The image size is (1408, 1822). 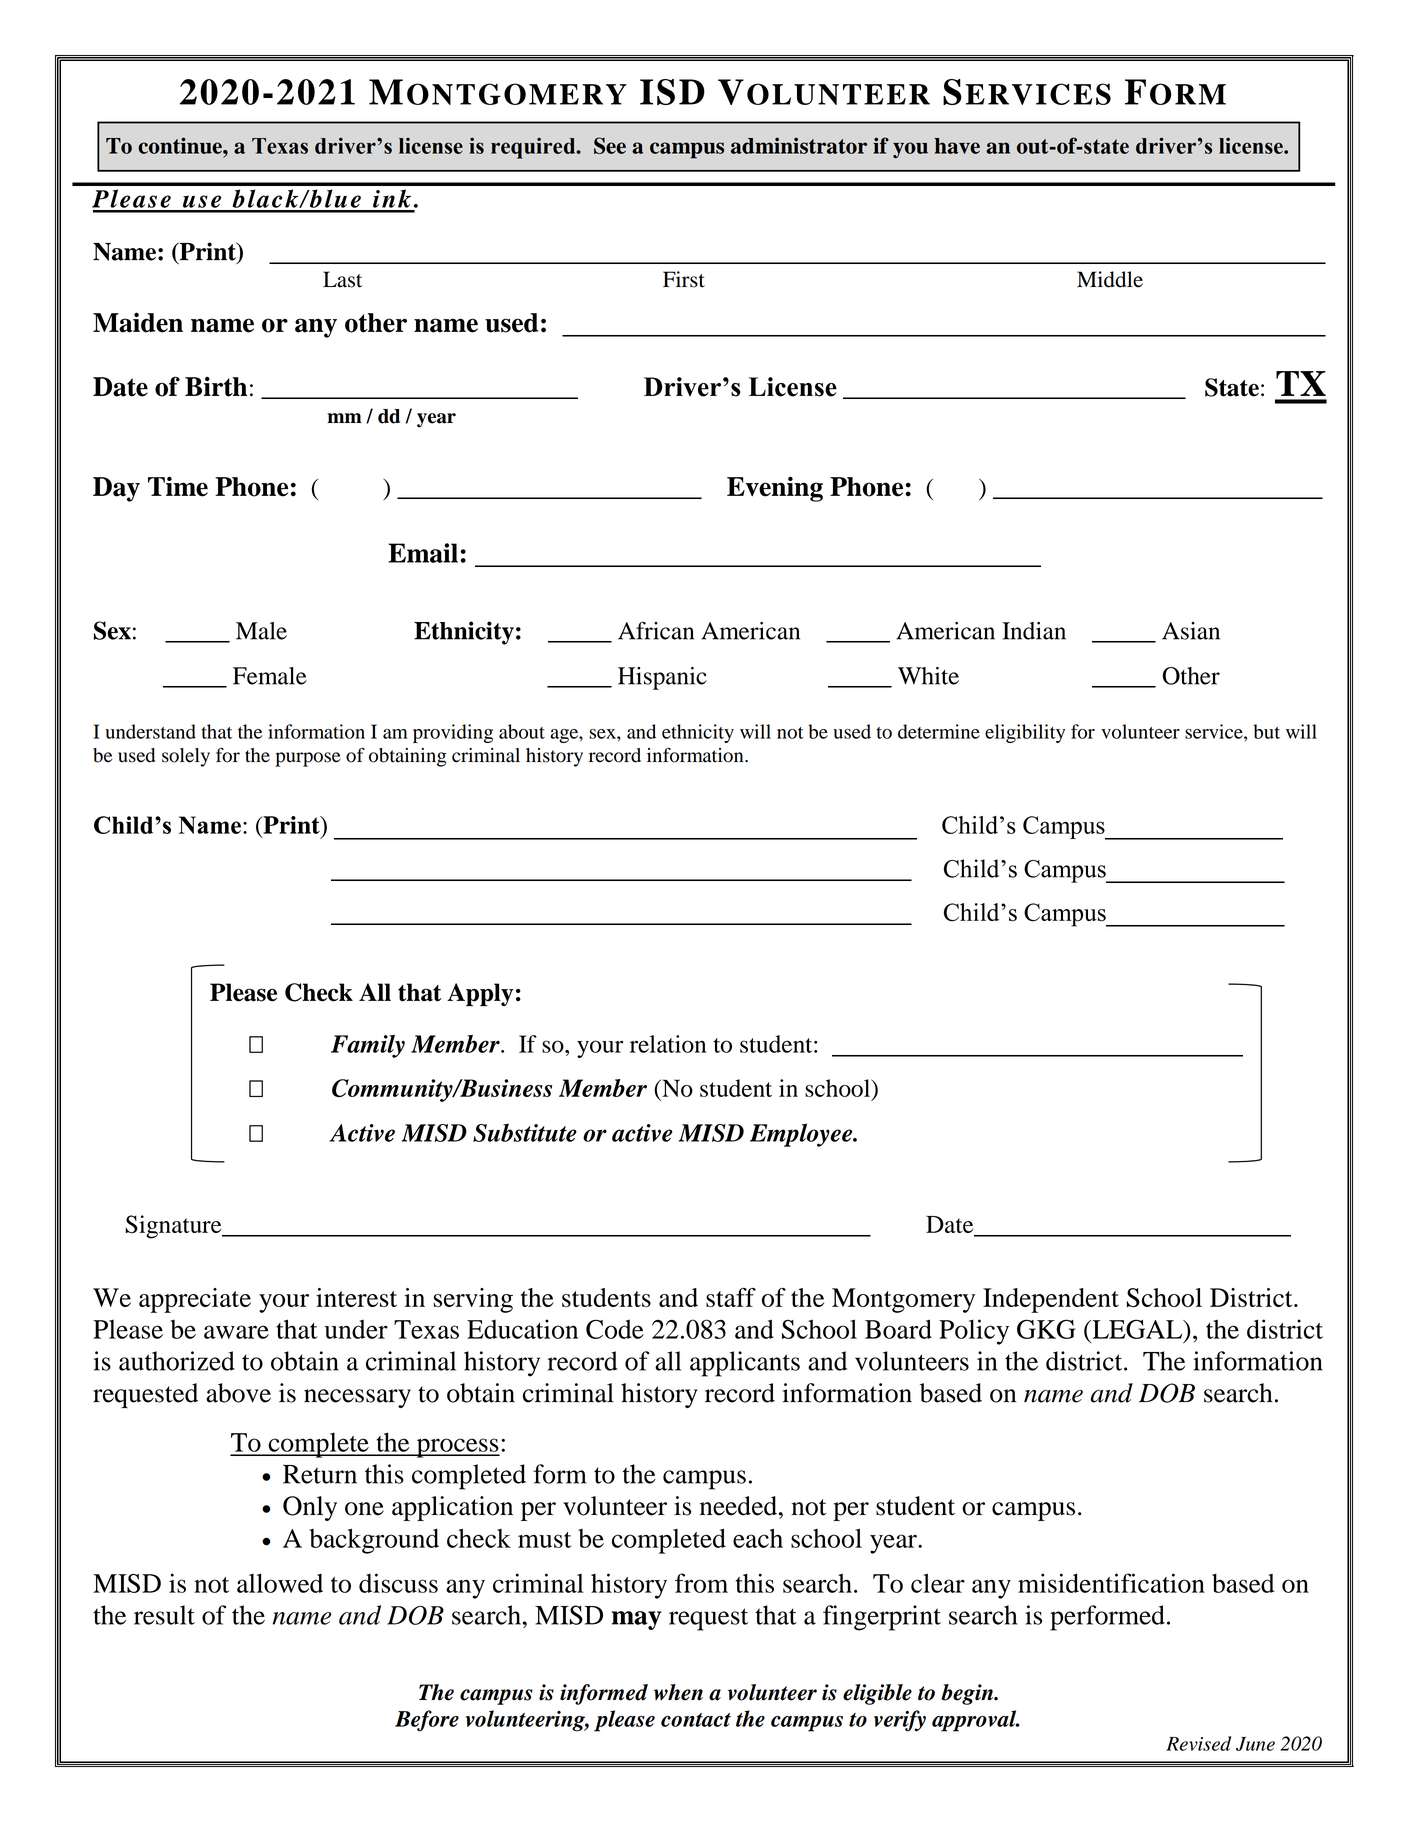 I want to click on Family, so click(x=368, y=1046).
